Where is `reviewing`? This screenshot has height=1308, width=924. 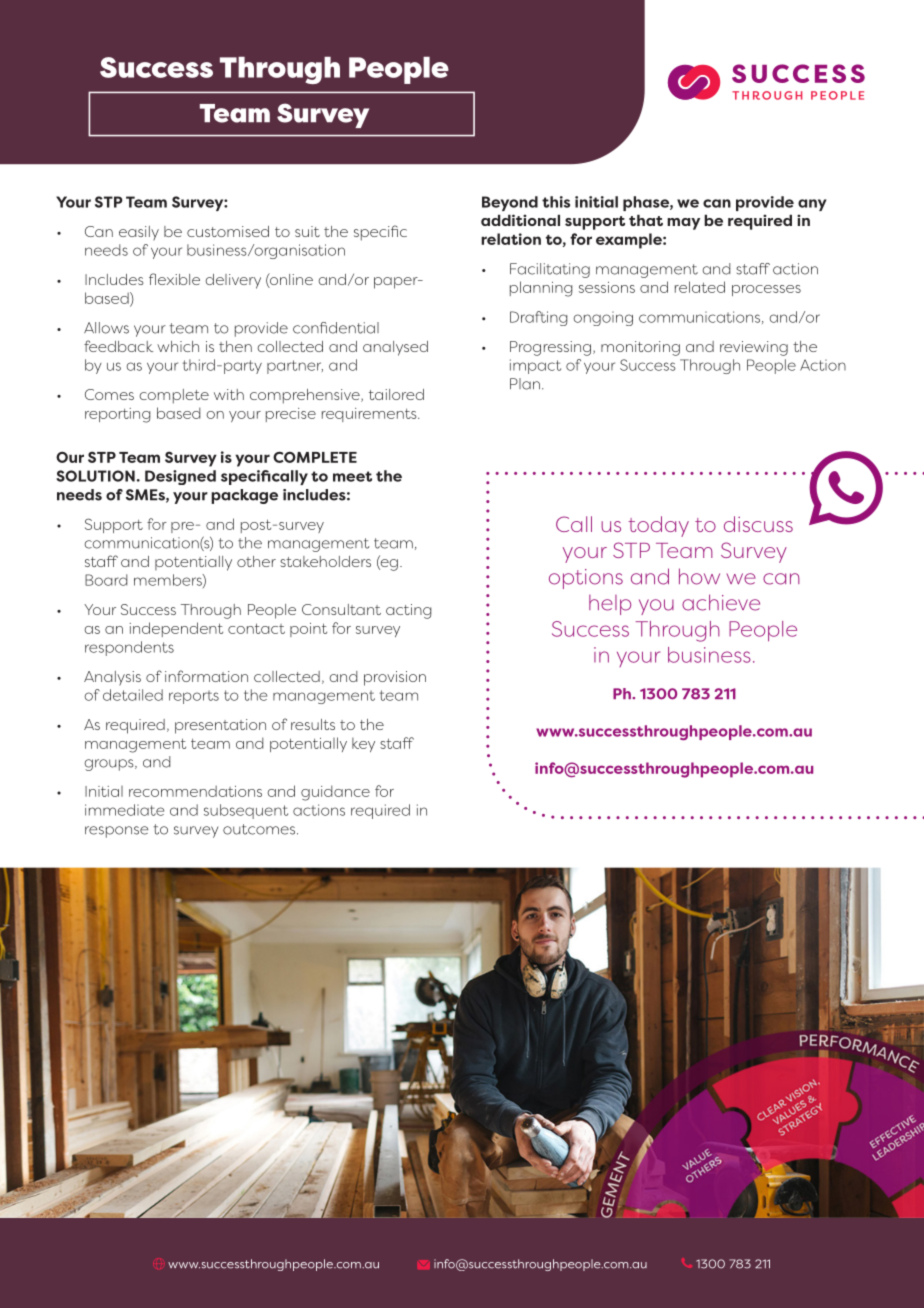 reviewing is located at coordinates (754, 348).
